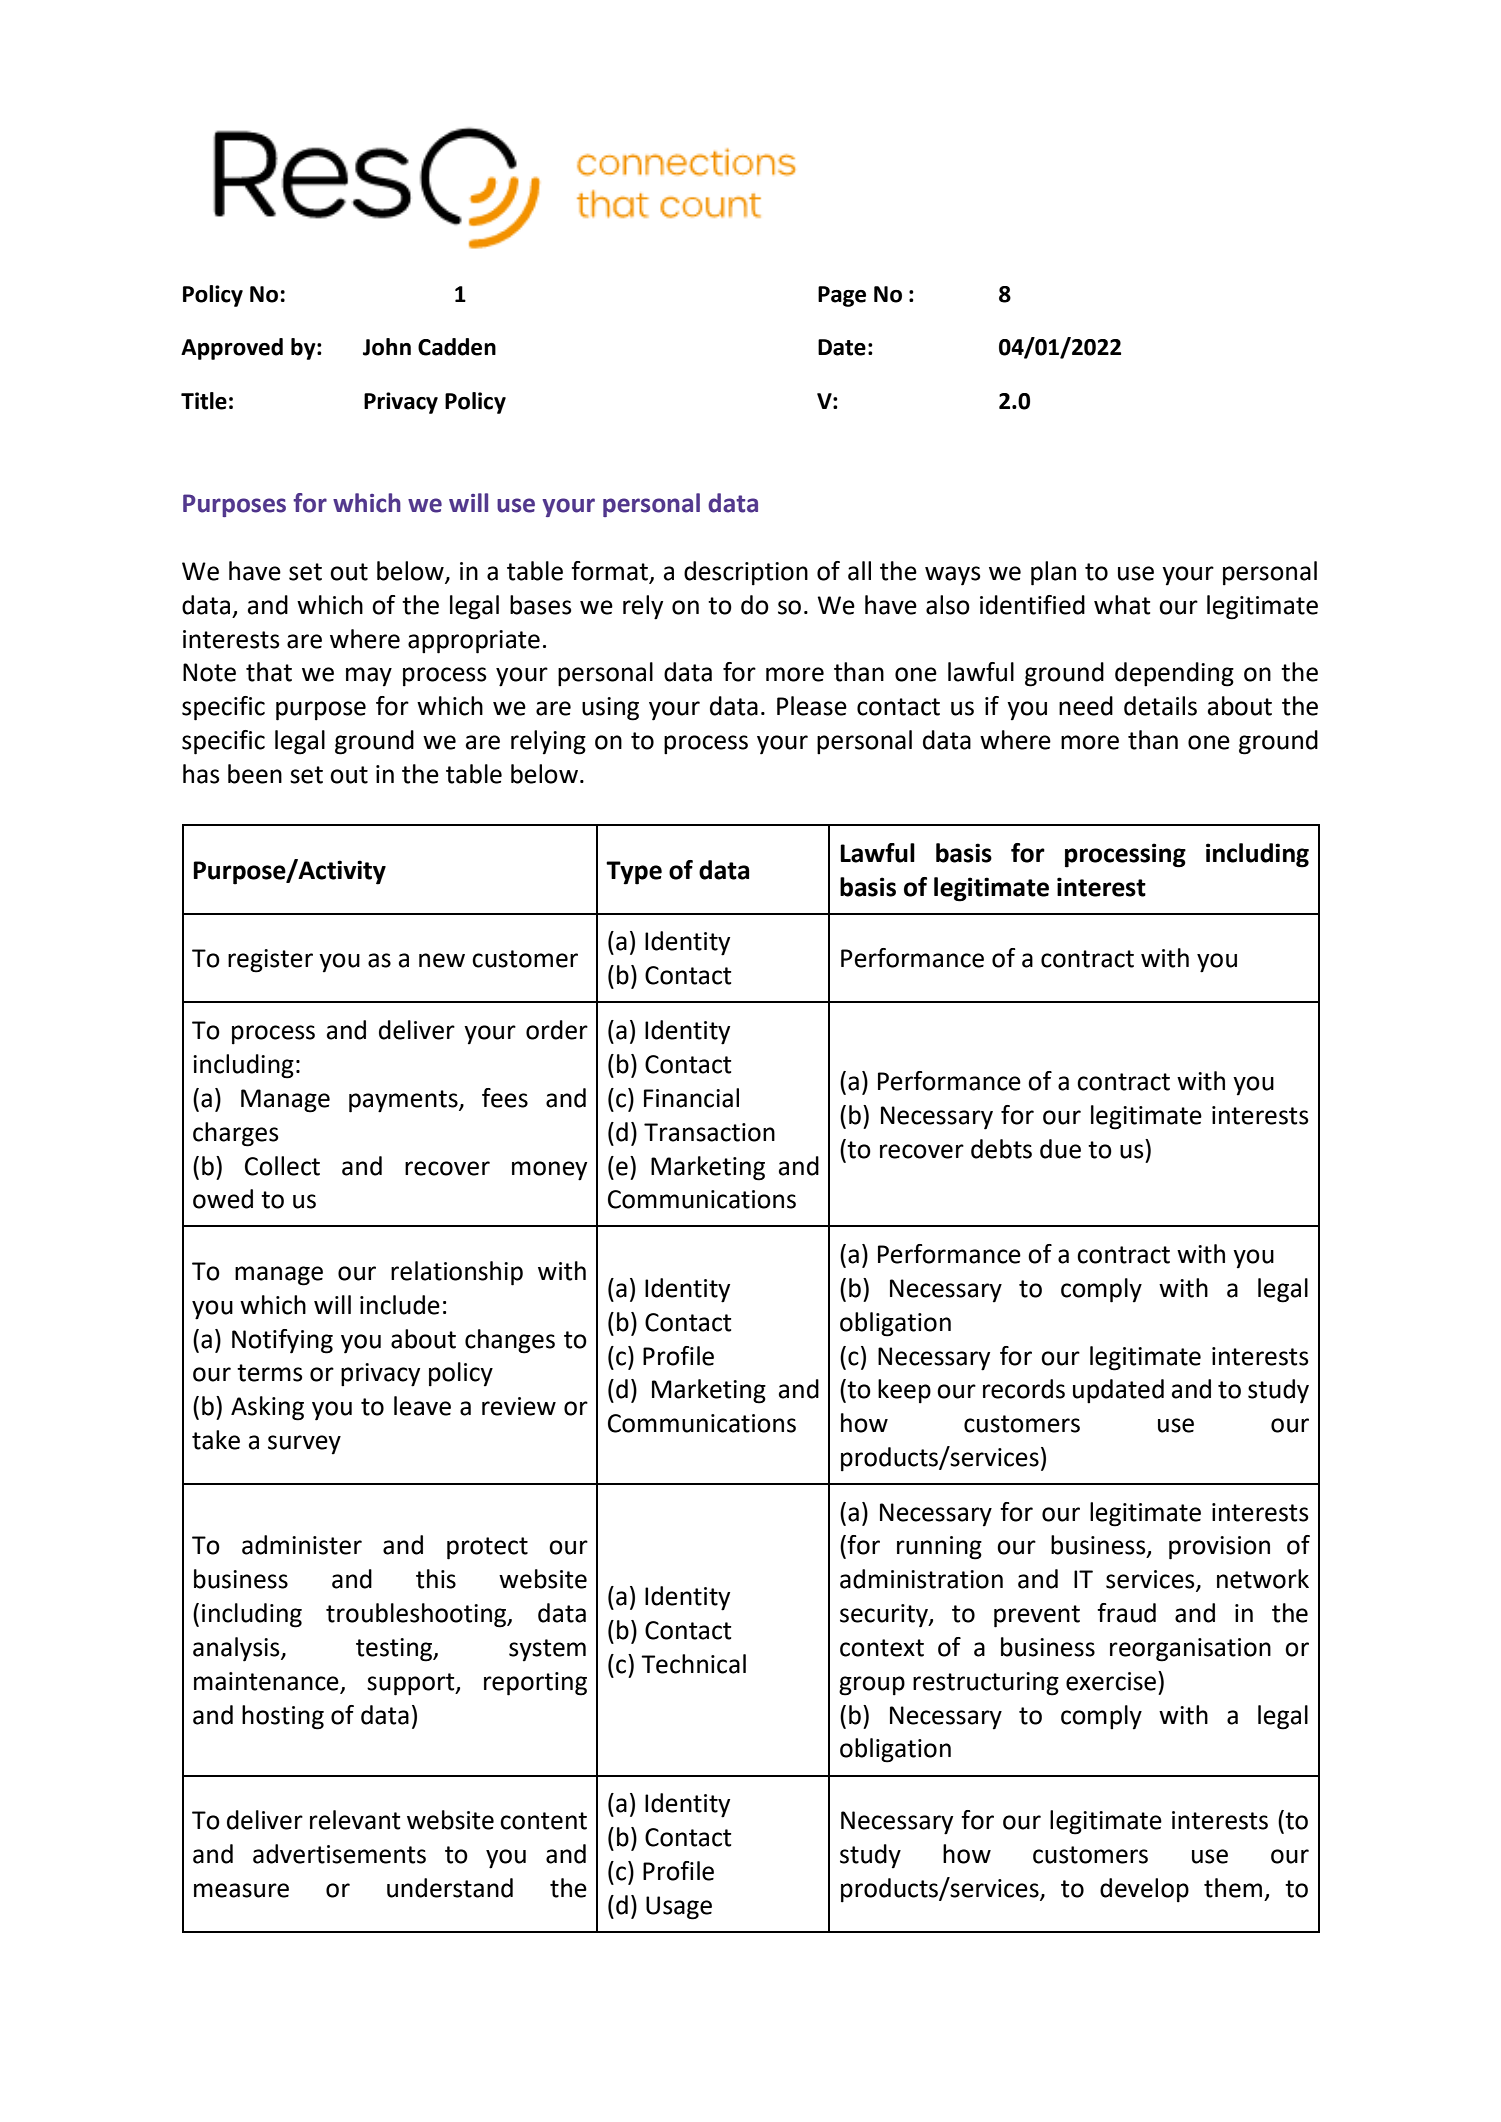 This document has height=2122, width=1501. I want to click on advertisements, so click(339, 1854).
